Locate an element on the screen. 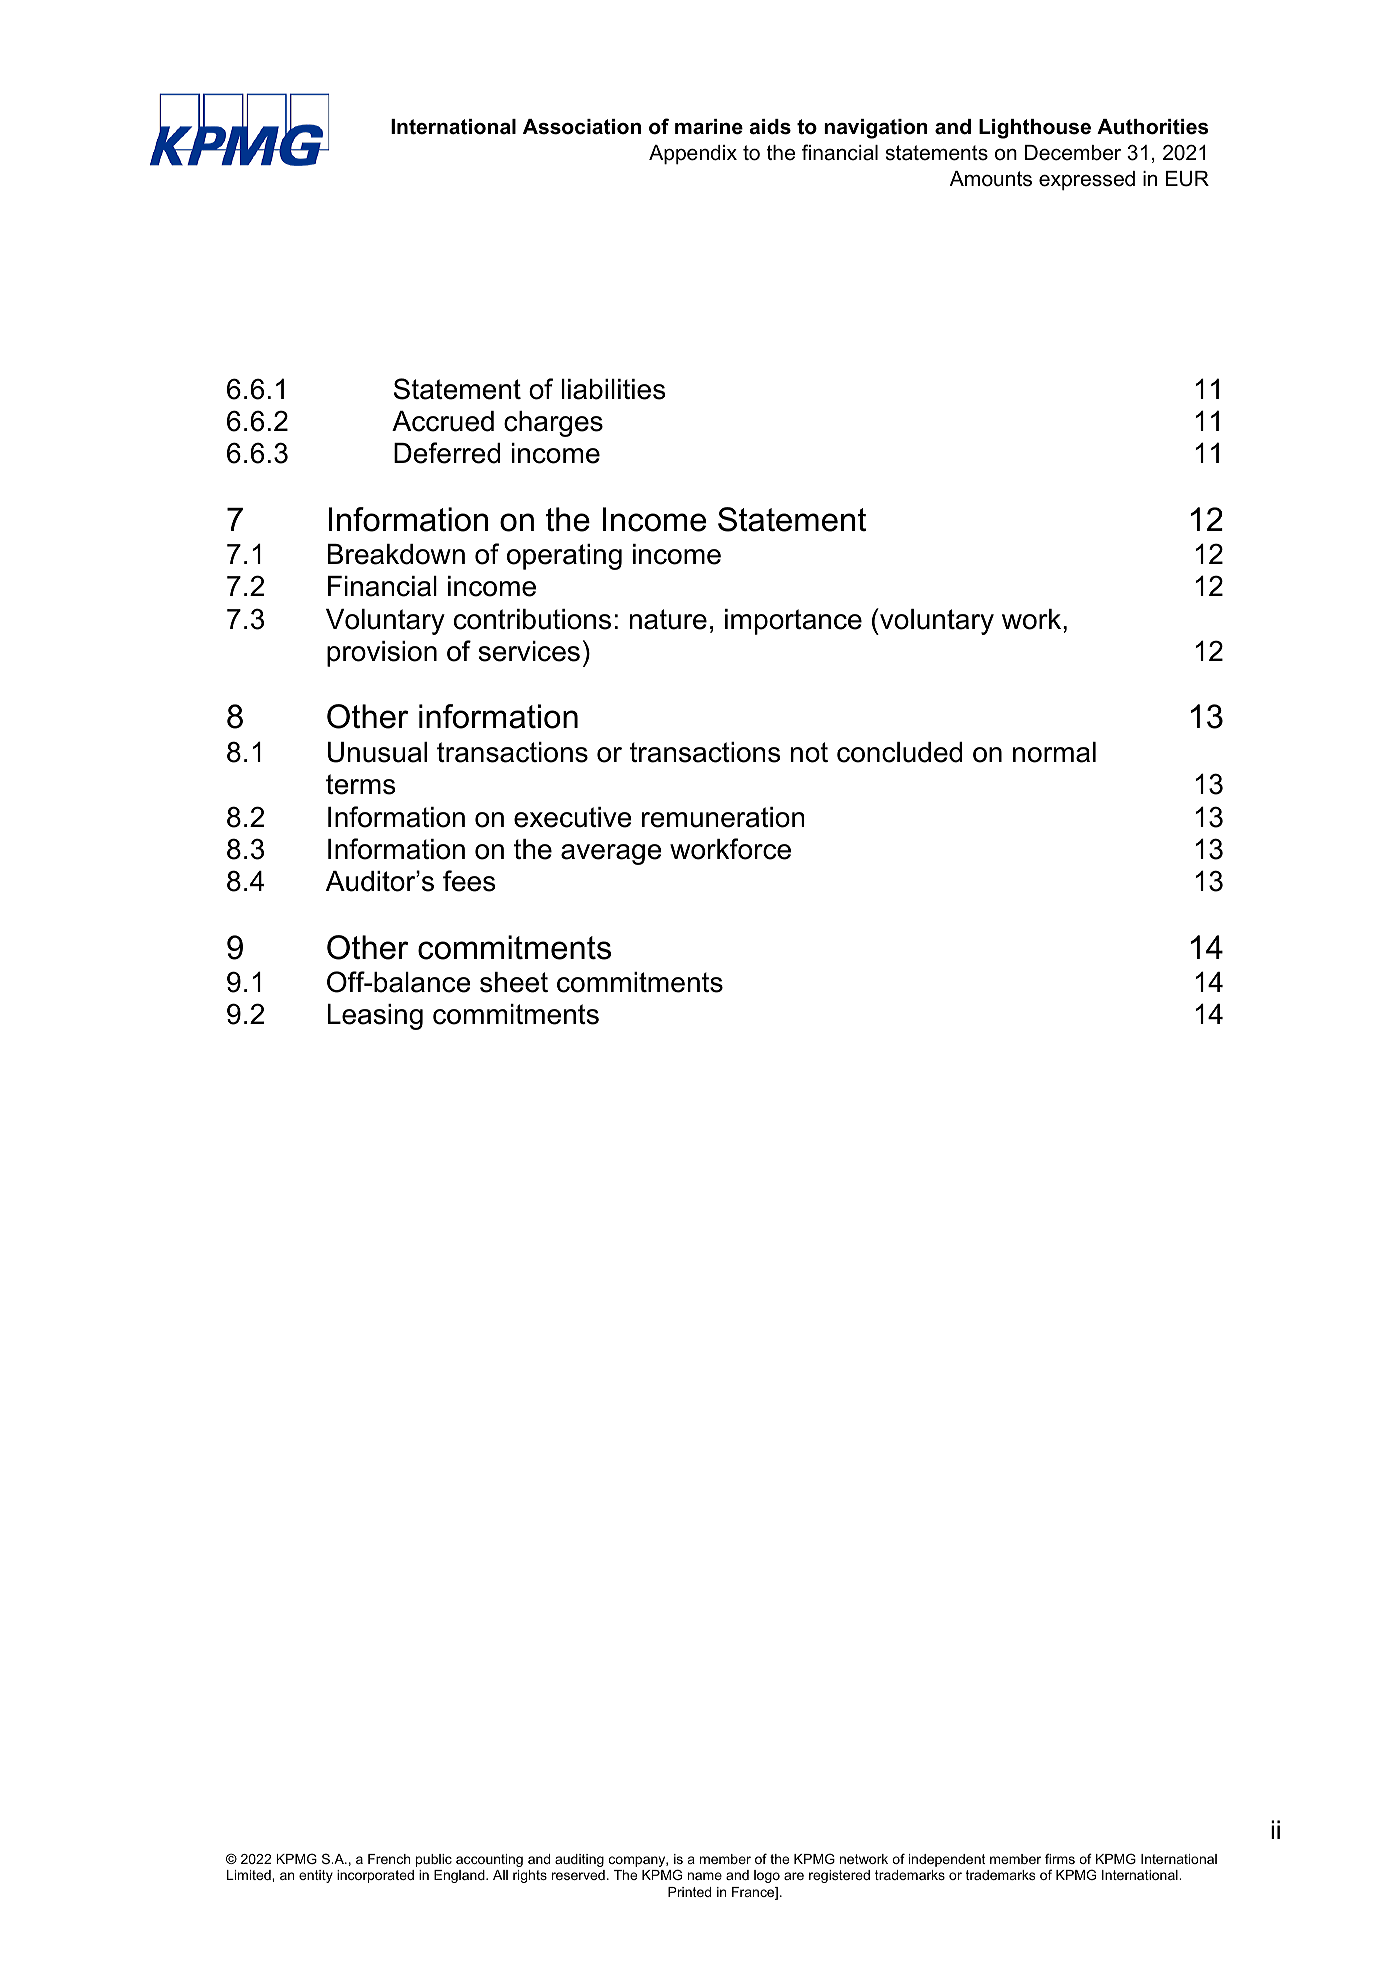  Leasing is located at coordinates (375, 1017).
